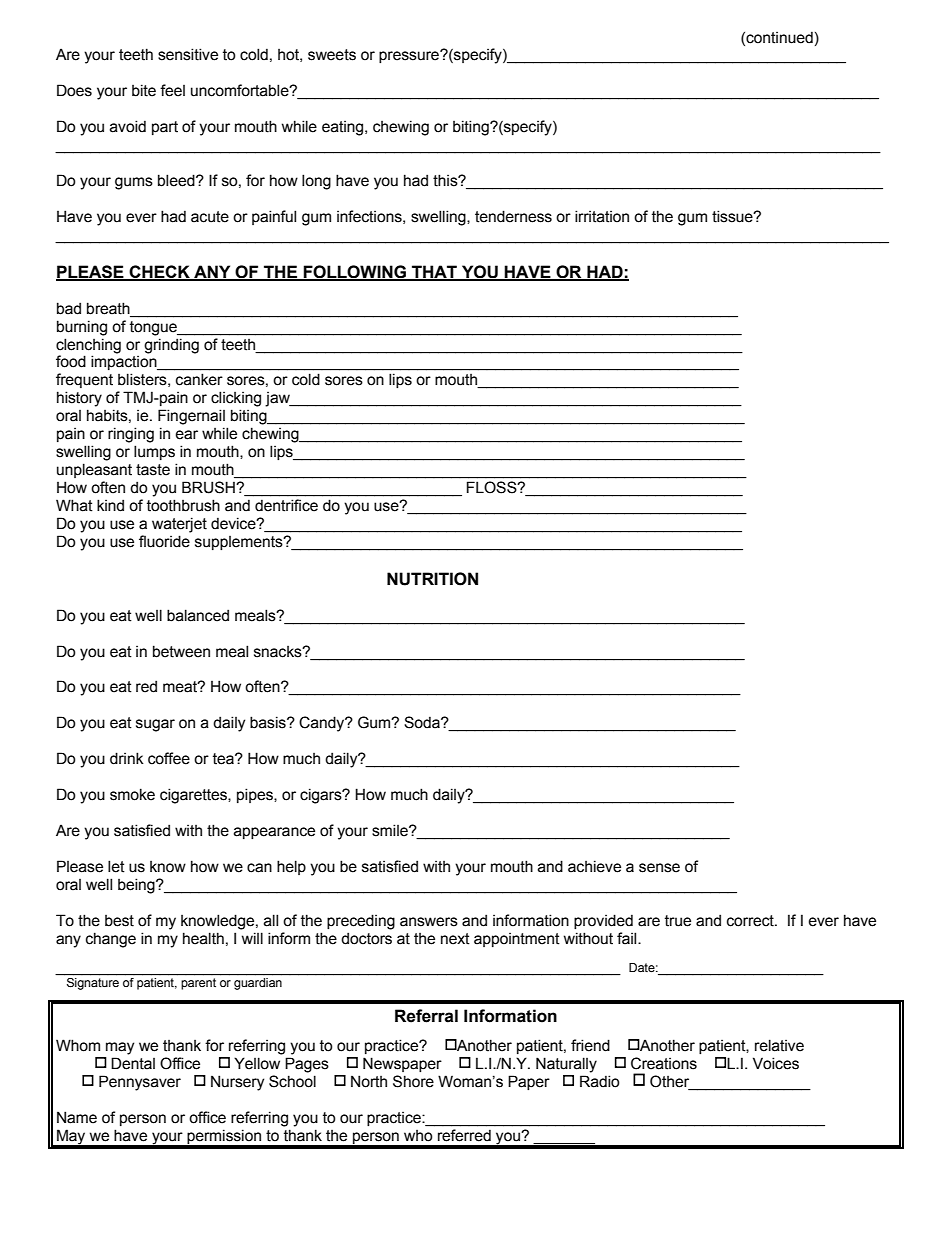 This screenshot has height=1233, width=952. I want to click on NUTRITION, so click(432, 579).
